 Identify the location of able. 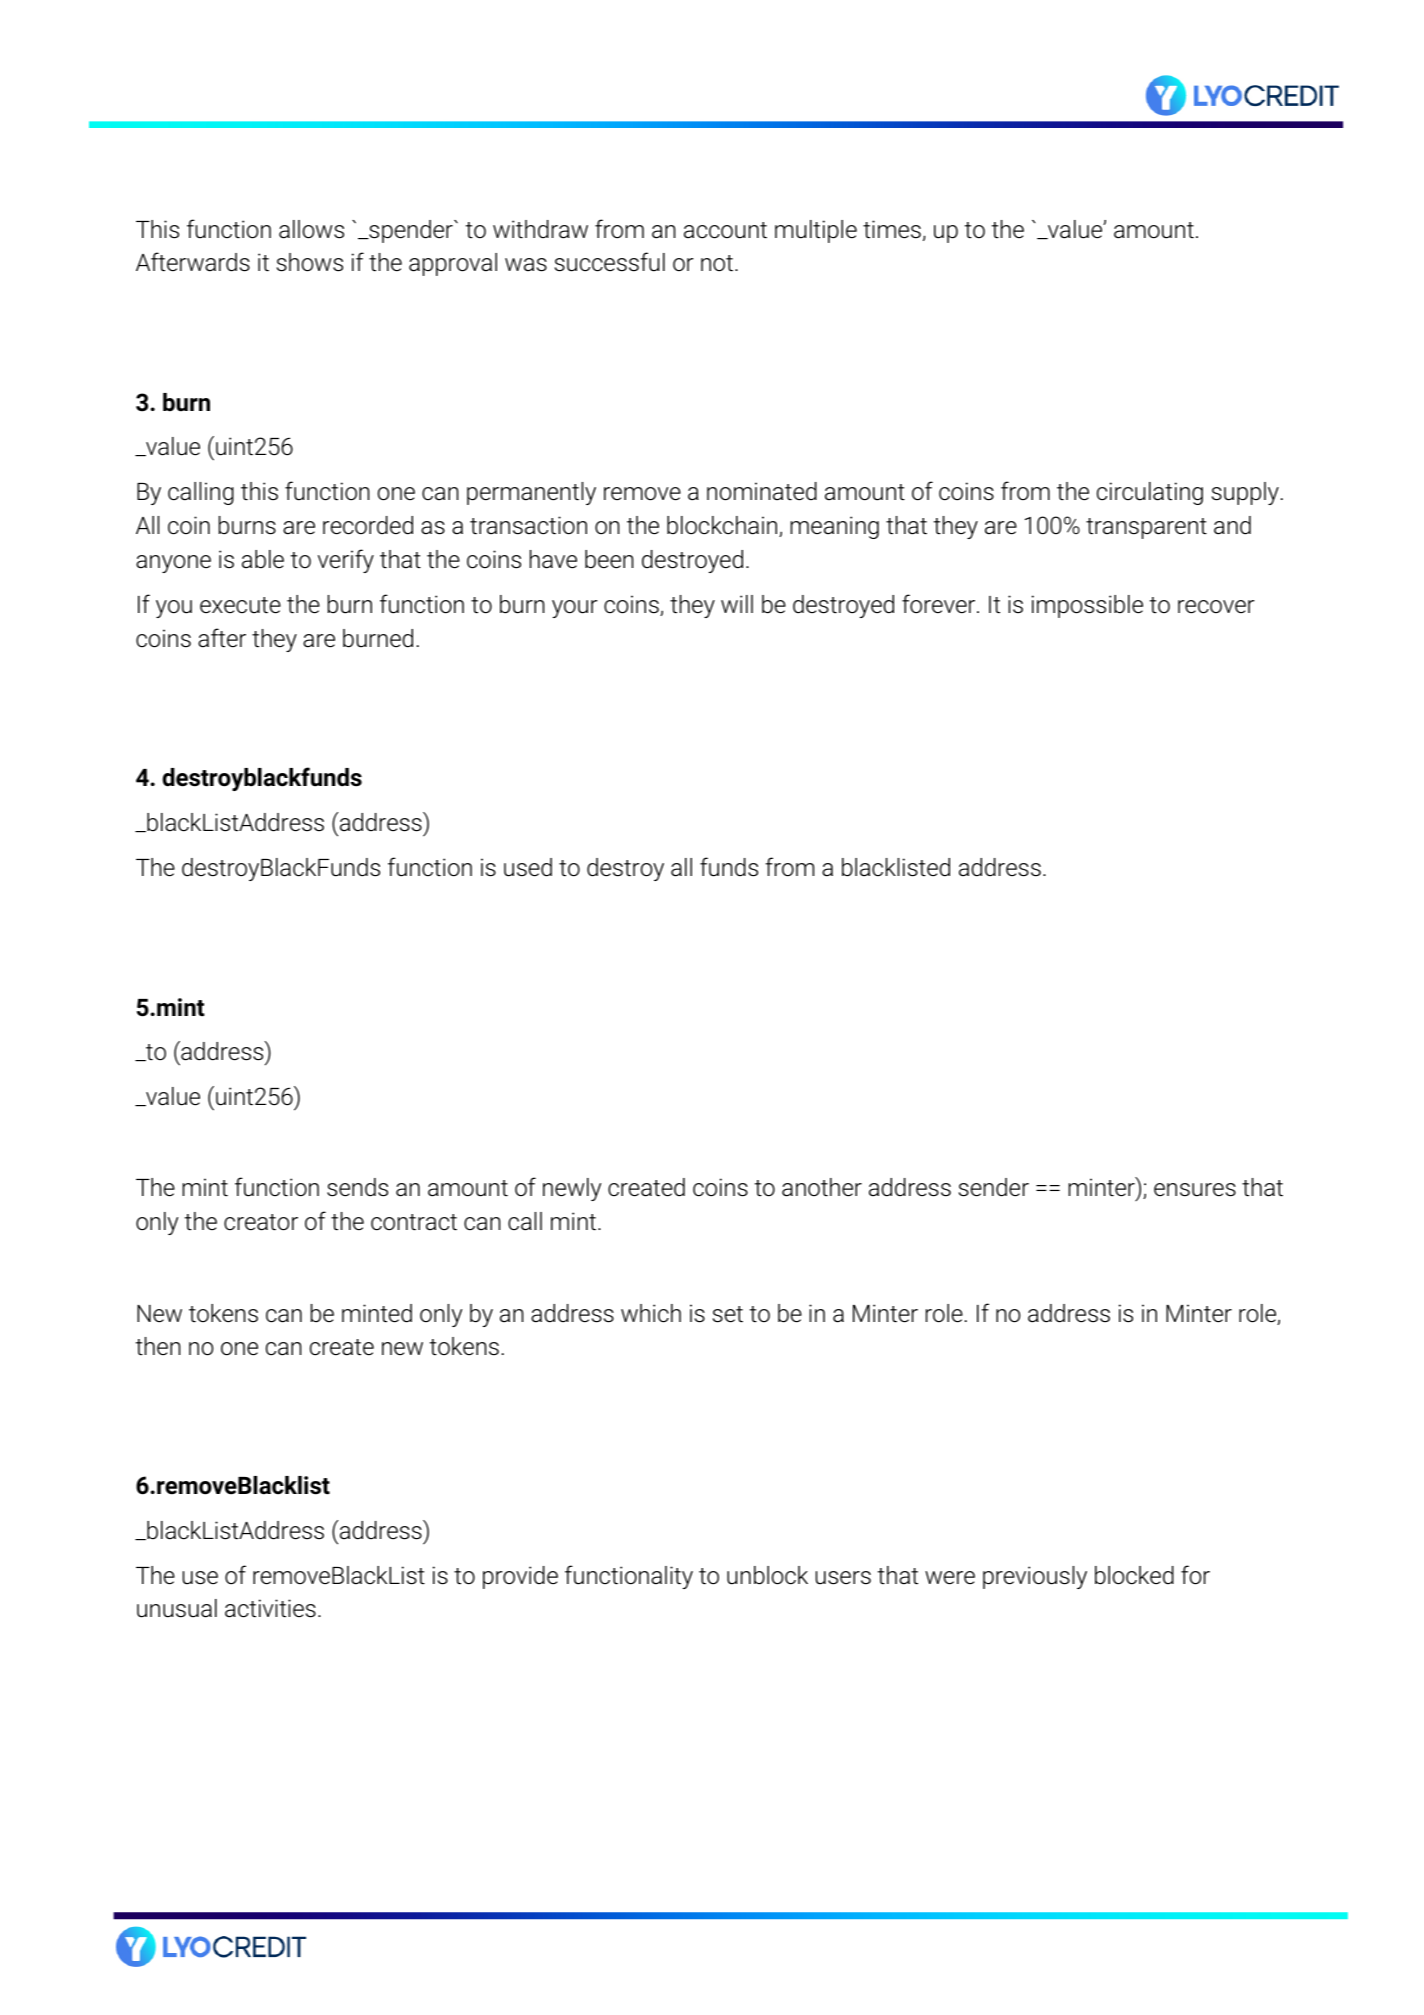
(263, 559).
